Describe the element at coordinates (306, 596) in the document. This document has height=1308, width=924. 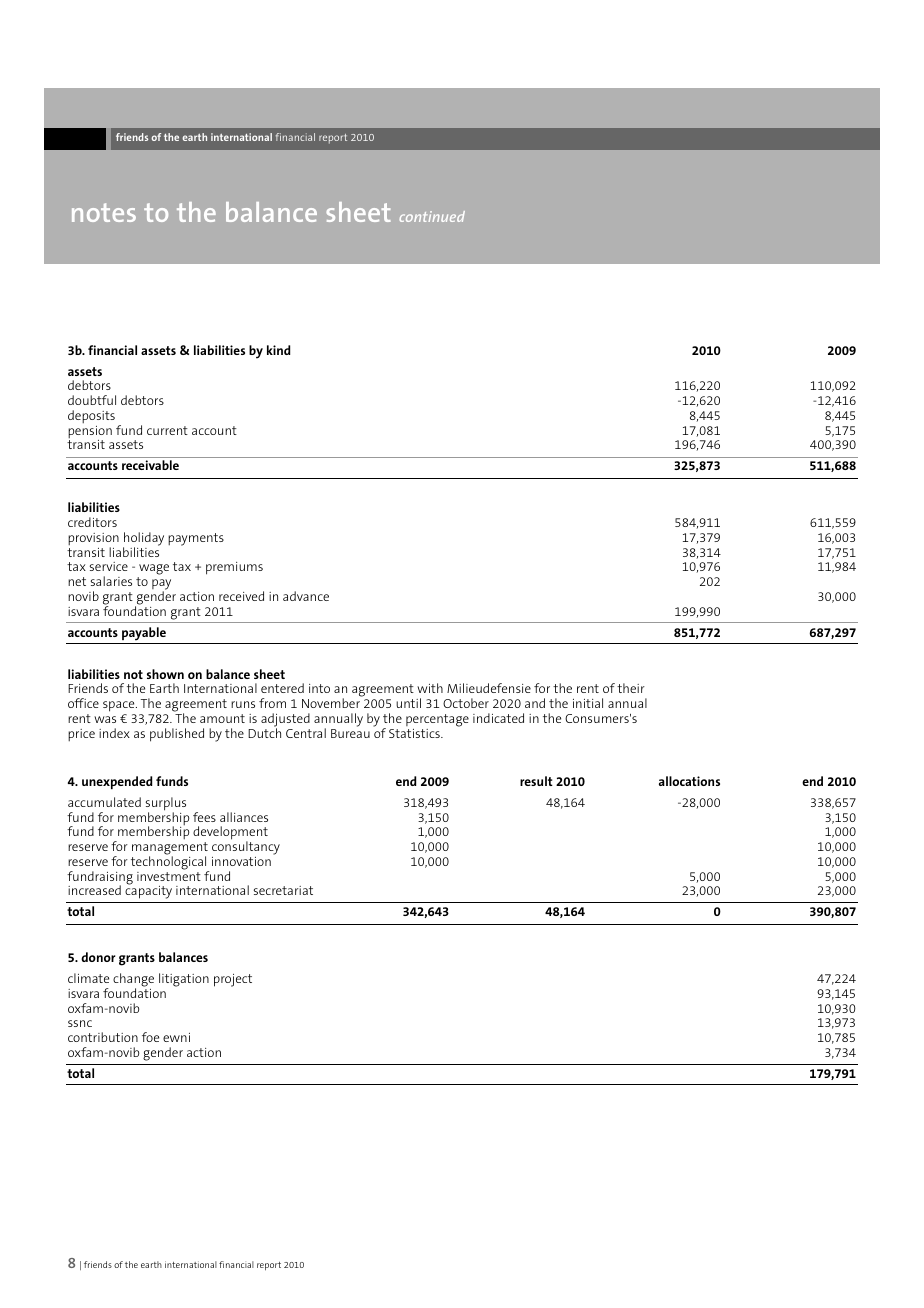
I see `advance` at that location.
